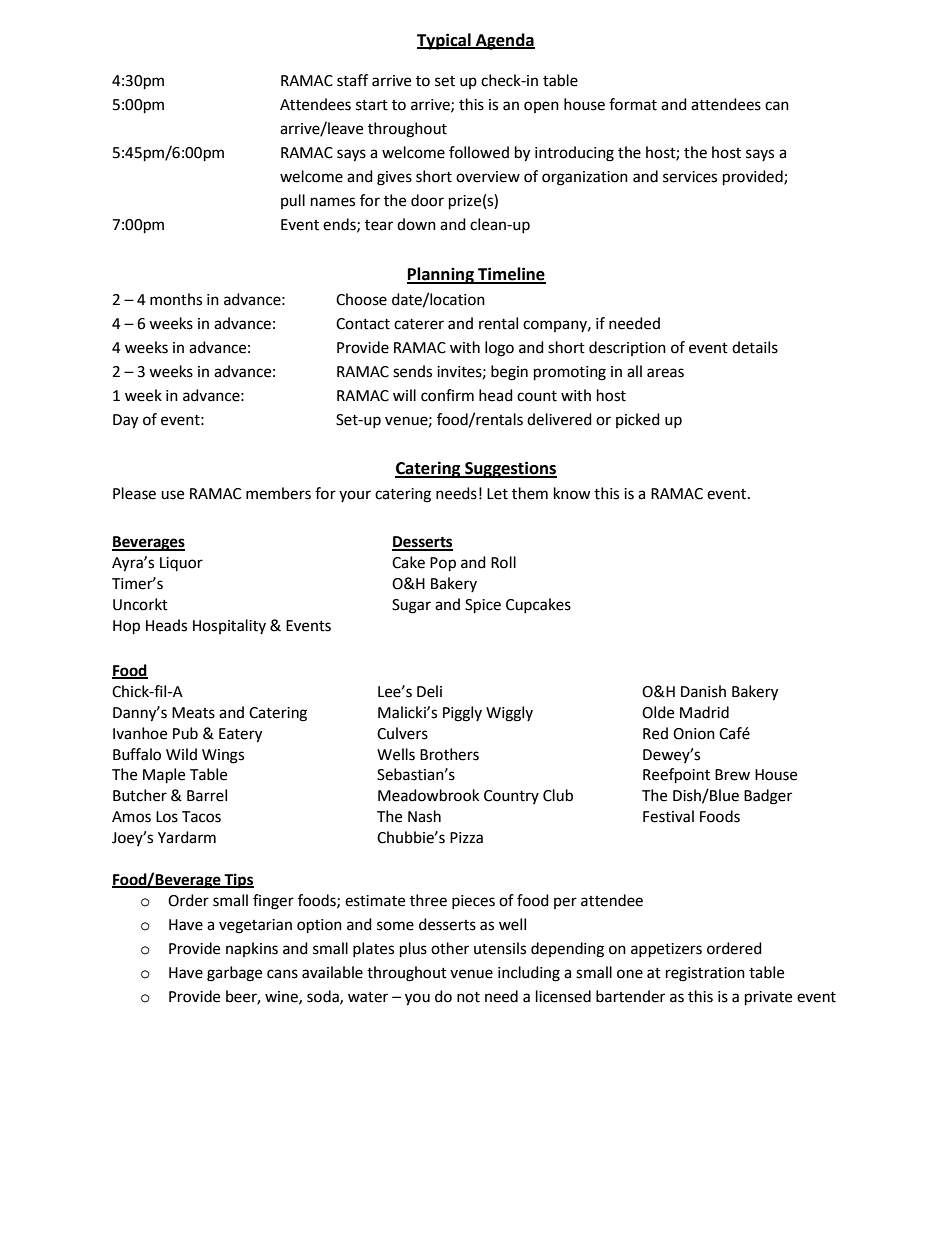 This image has height=1233, width=952. I want to click on Meats, so click(193, 713).
